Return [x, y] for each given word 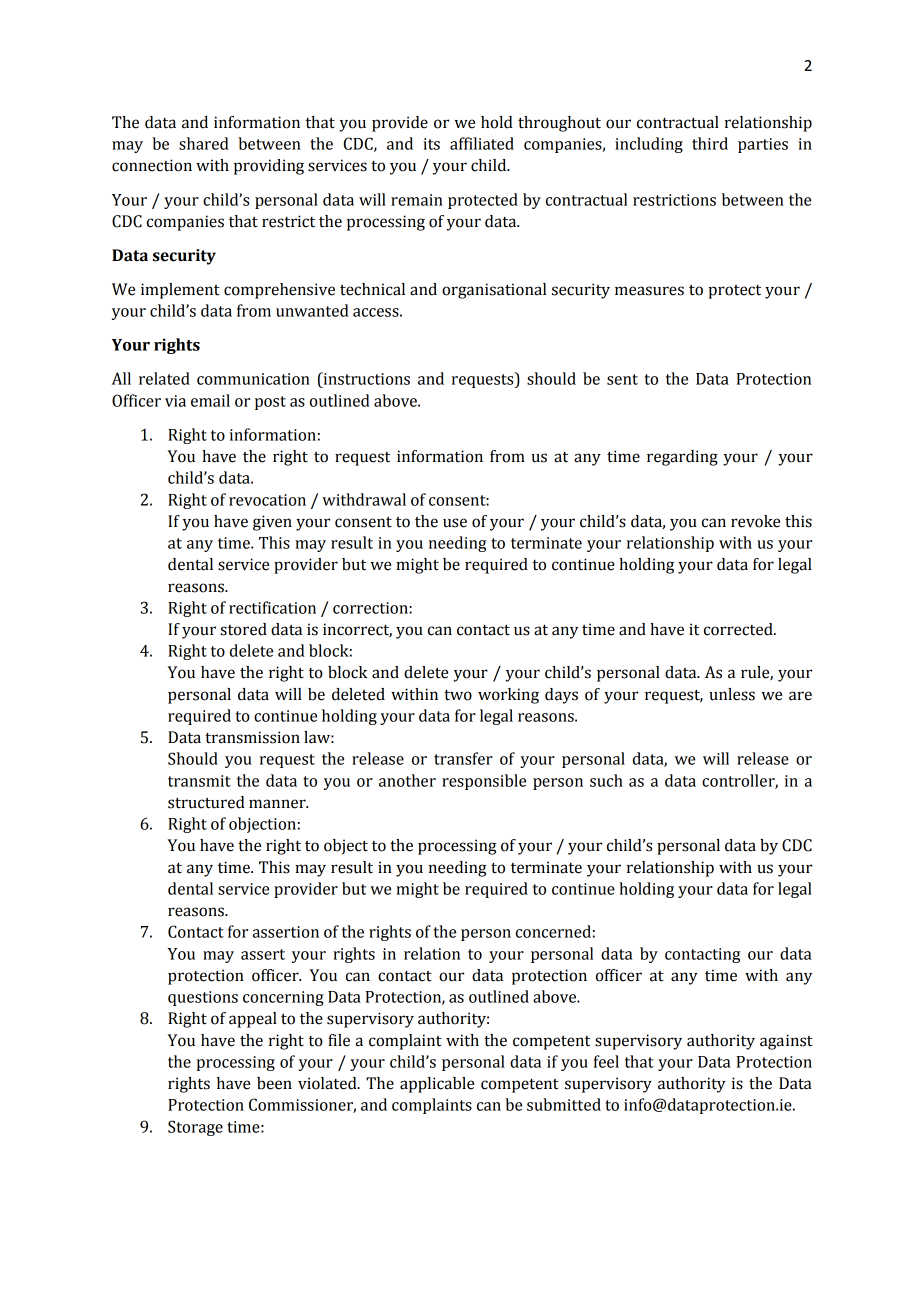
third [710, 143]
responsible [484, 782]
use [455, 523]
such [606, 780]
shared [204, 143]
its [431, 144]
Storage [195, 1128]
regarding [682, 458]
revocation [267, 500]
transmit [199, 781]
